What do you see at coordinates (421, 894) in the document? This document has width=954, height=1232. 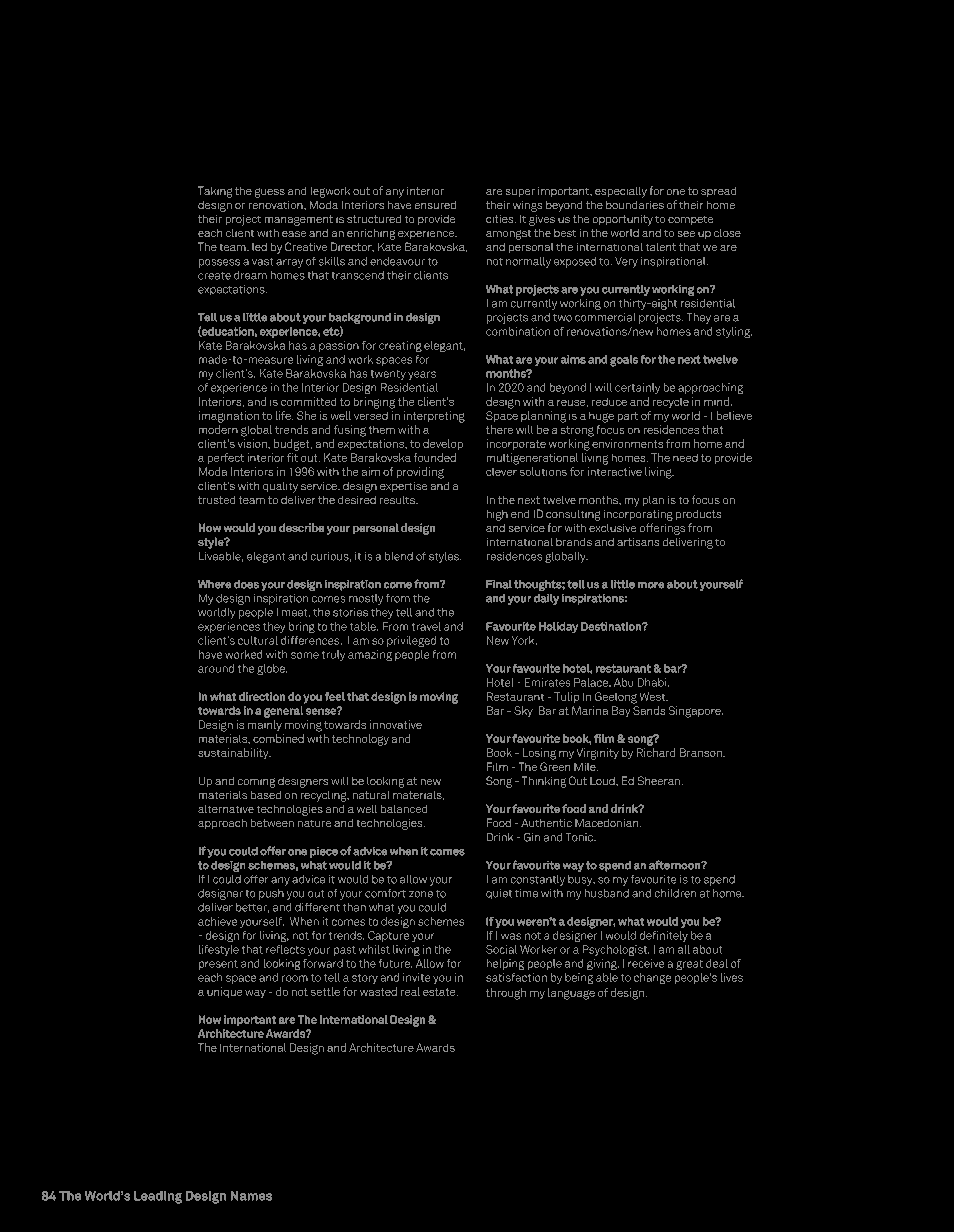 I see `zone` at bounding box center [421, 894].
